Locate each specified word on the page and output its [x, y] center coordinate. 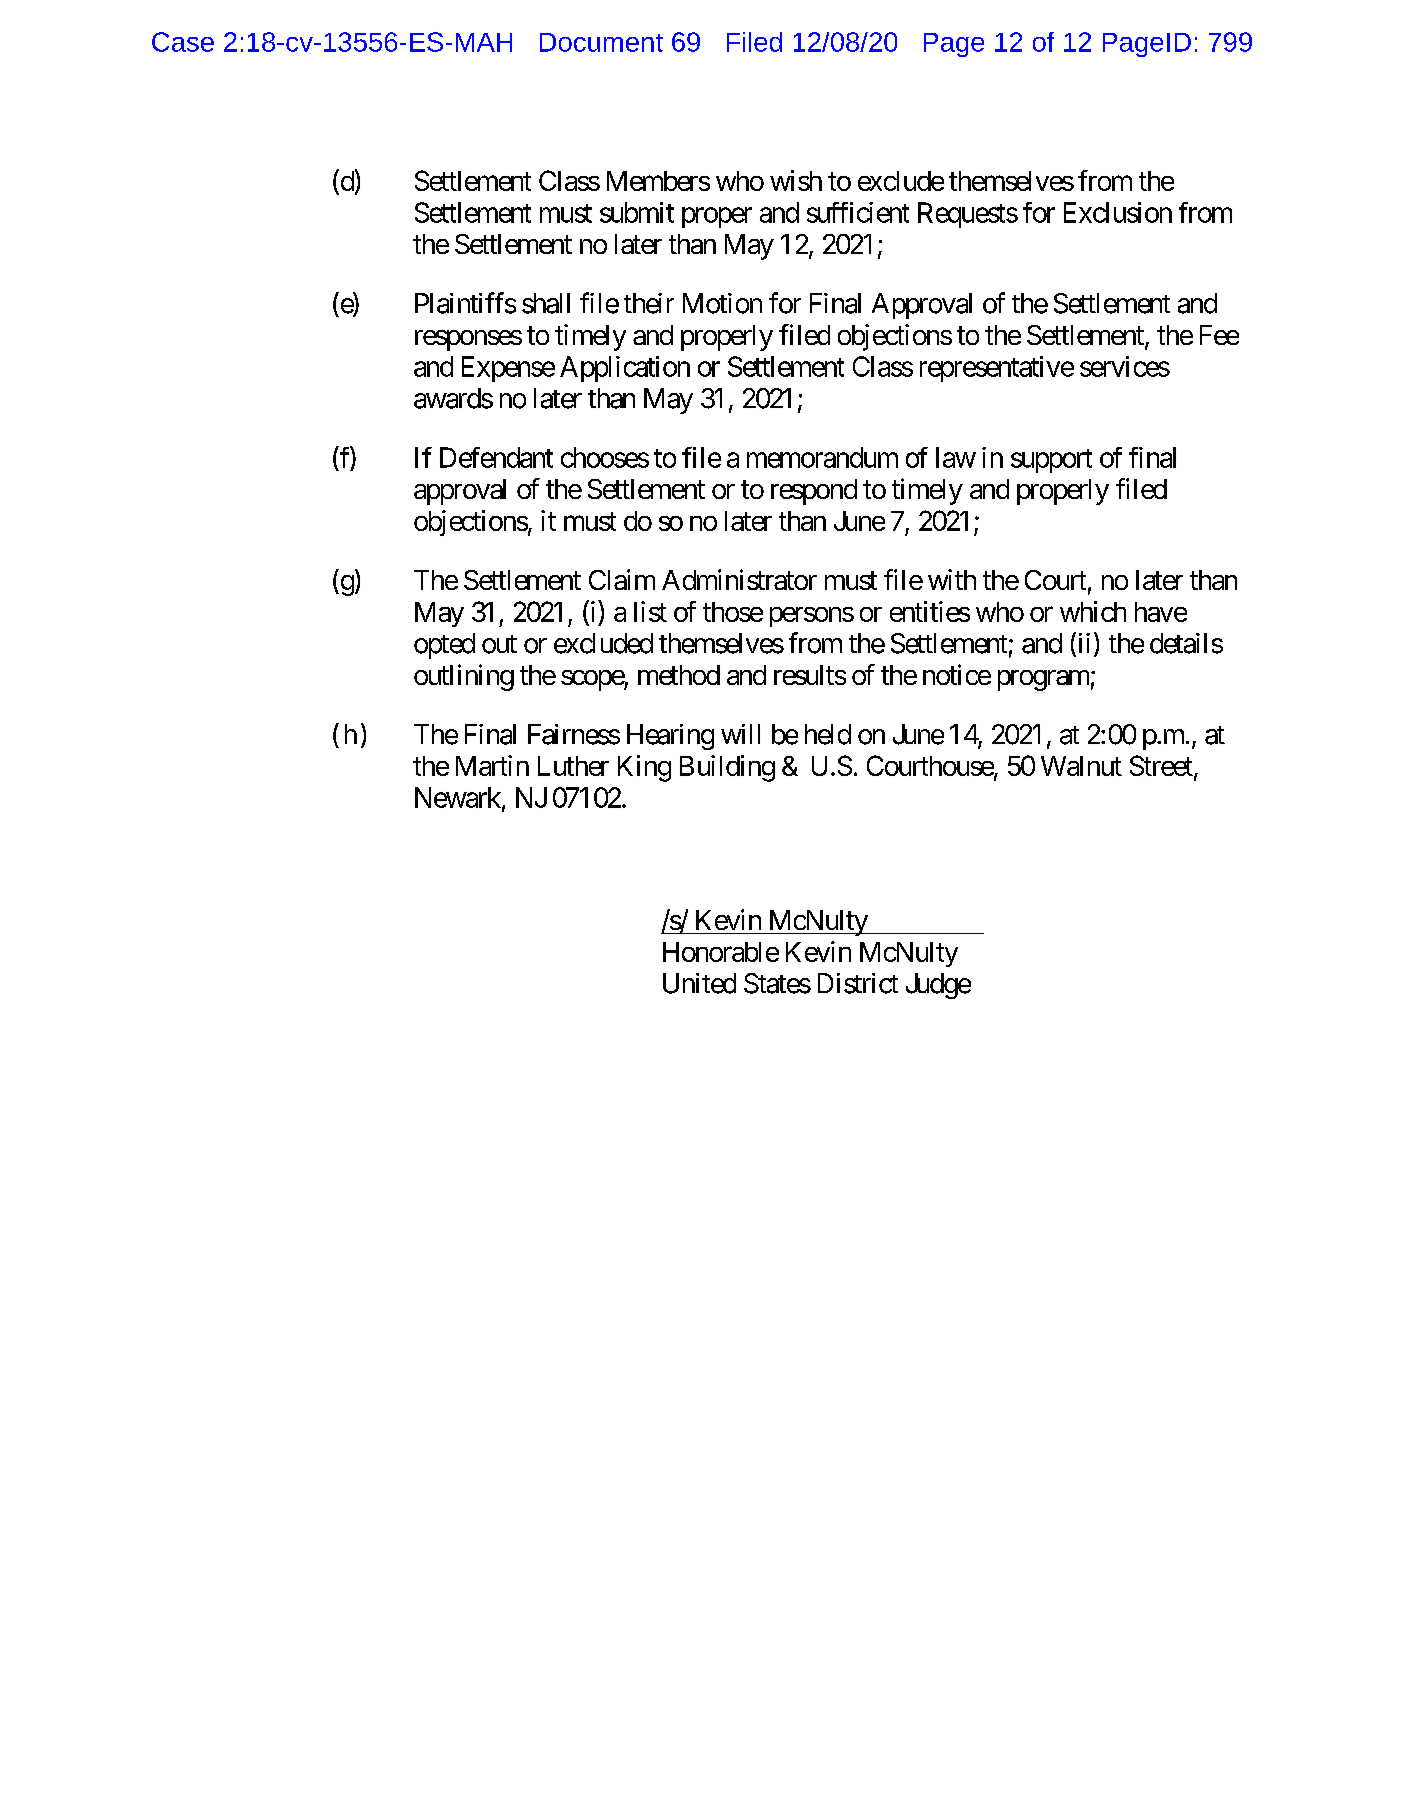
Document [601, 42]
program [1043, 680]
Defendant [496, 457]
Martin [492, 765]
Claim [622, 579]
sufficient [858, 212]
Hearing [670, 737]
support [1051, 461]
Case [183, 42]
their [649, 303]
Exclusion [1118, 212]
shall [546, 303]
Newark [459, 798]
